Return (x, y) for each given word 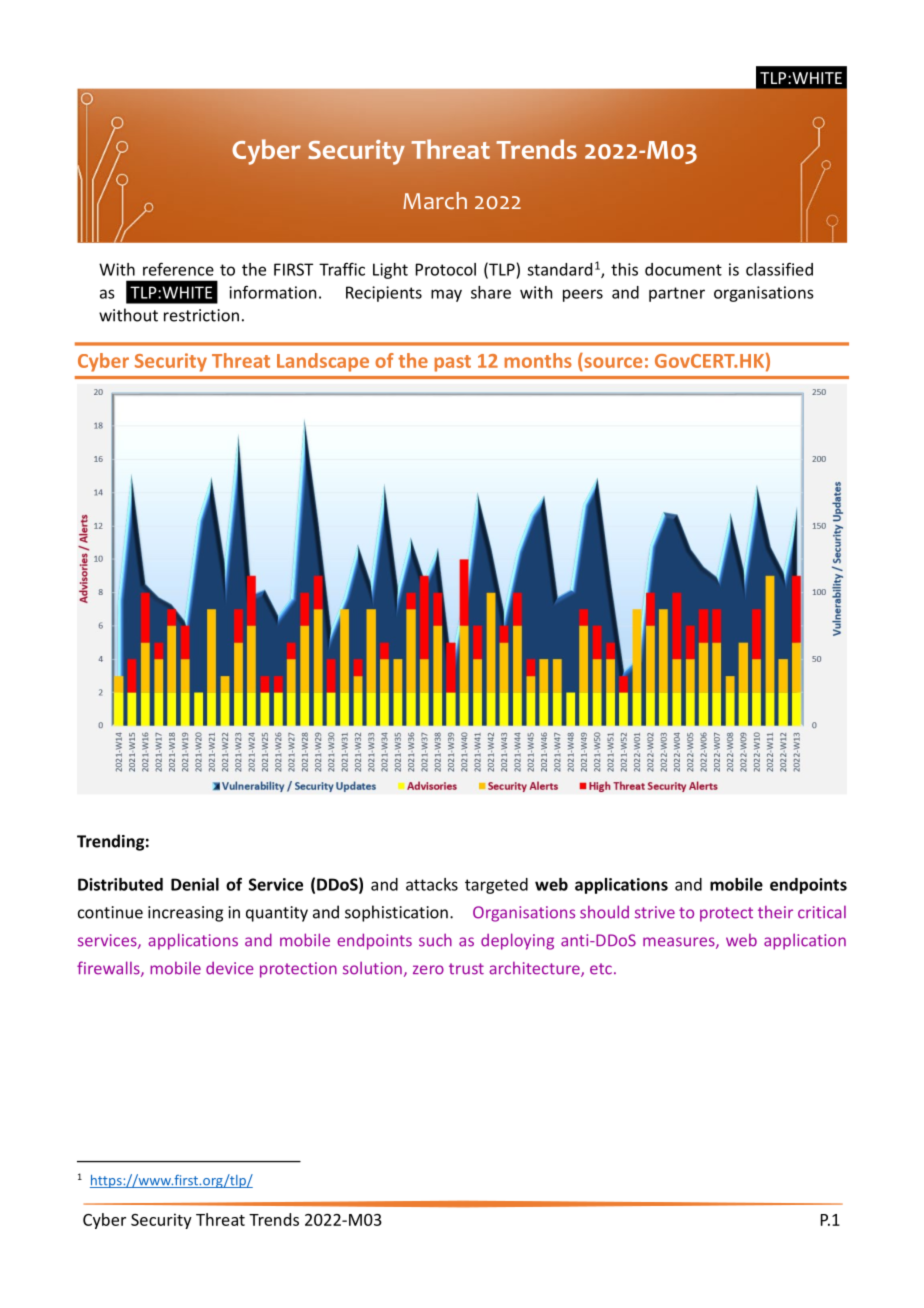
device (230, 968)
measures (680, 943)
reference (178, 269)
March (435, 200)
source (612, 364)
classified (779, 269)
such (435, 940)
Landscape (323, 362)
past (453, 363)
